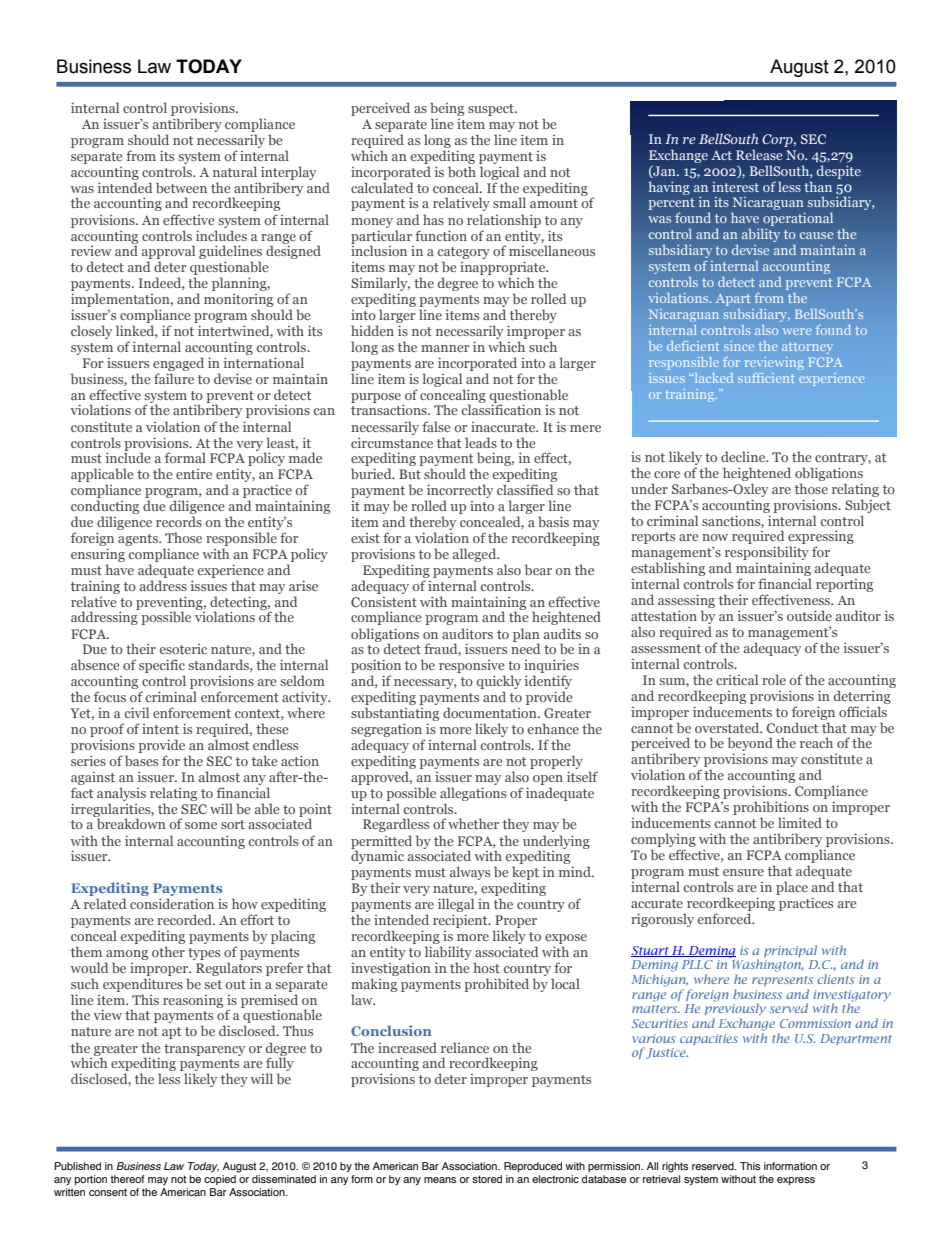 The image size is (952, 1233). Describe the element at coordinates (487, 967) in the document. I see `host` at that location.
